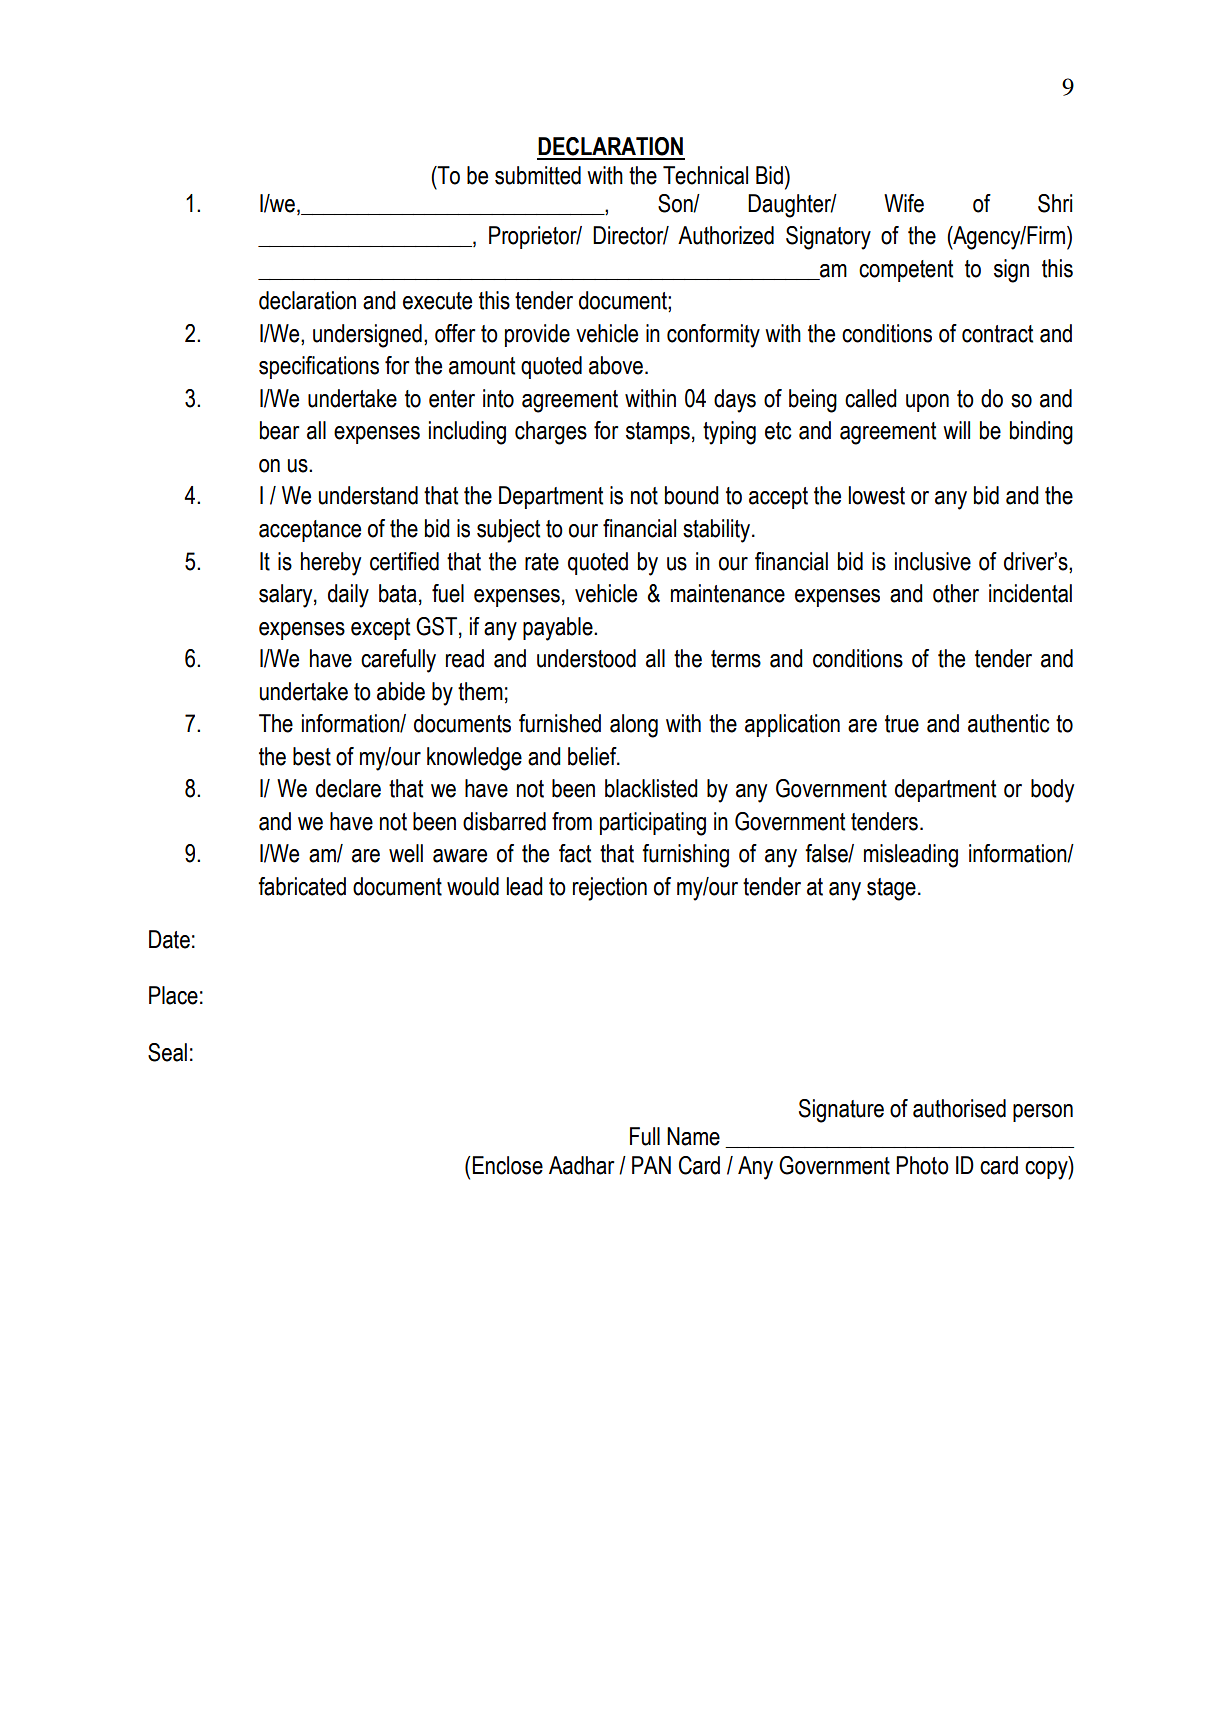  I want to click on submitted, so click(538, 175).
